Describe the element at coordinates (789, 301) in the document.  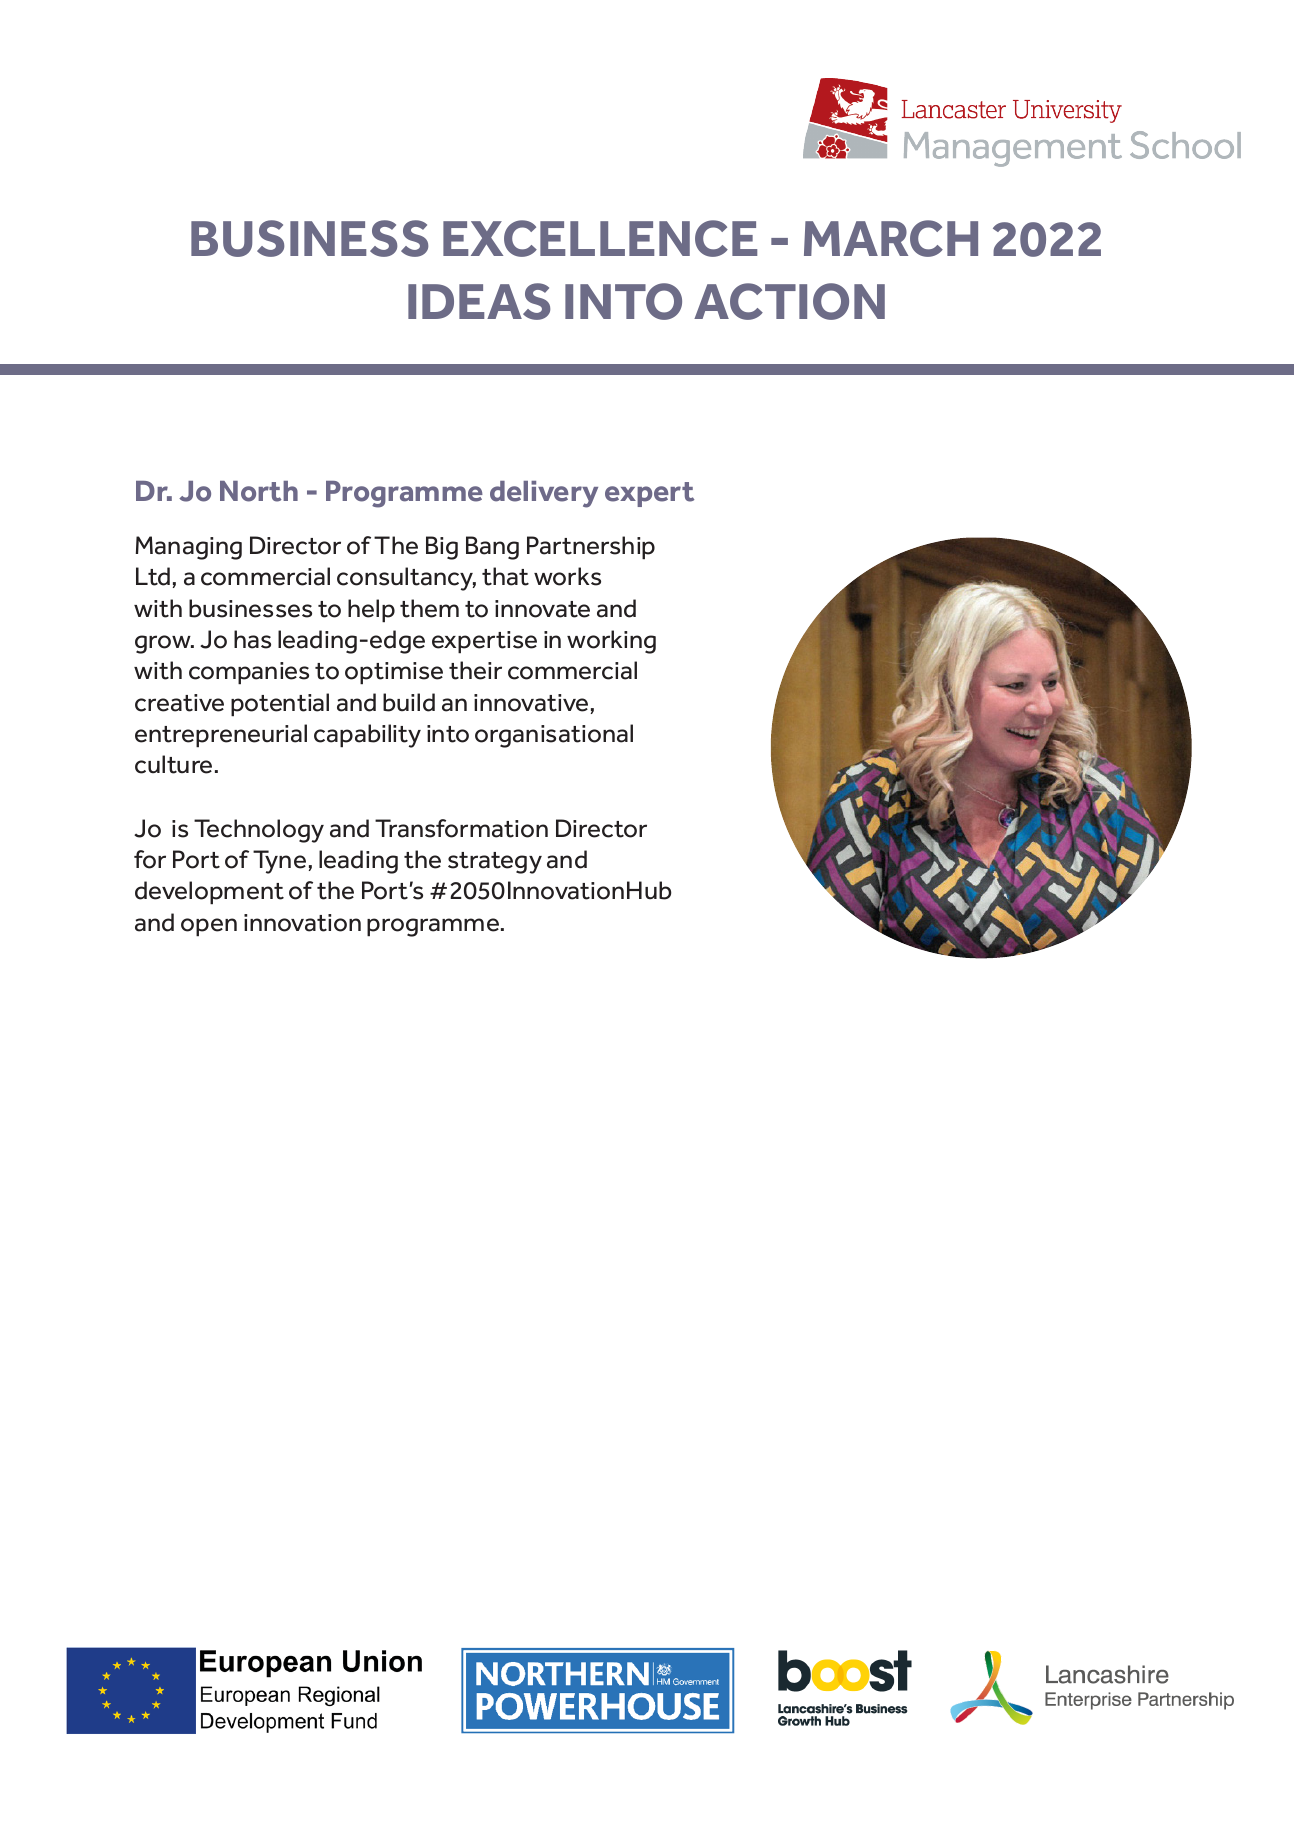
I see `ACTION` at that location.
